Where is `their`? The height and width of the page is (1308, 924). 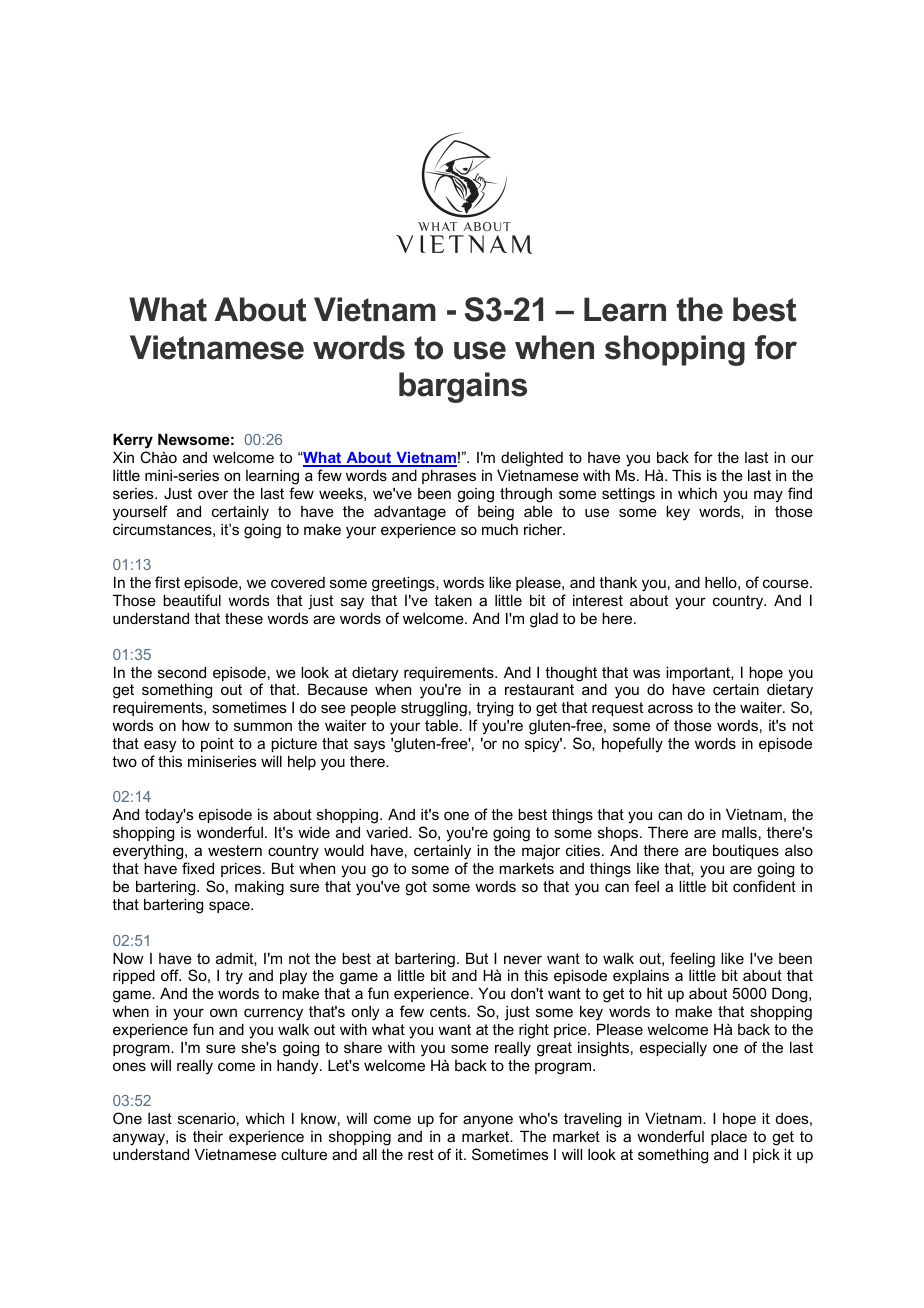 their is located at coordinates (208, 1136).
